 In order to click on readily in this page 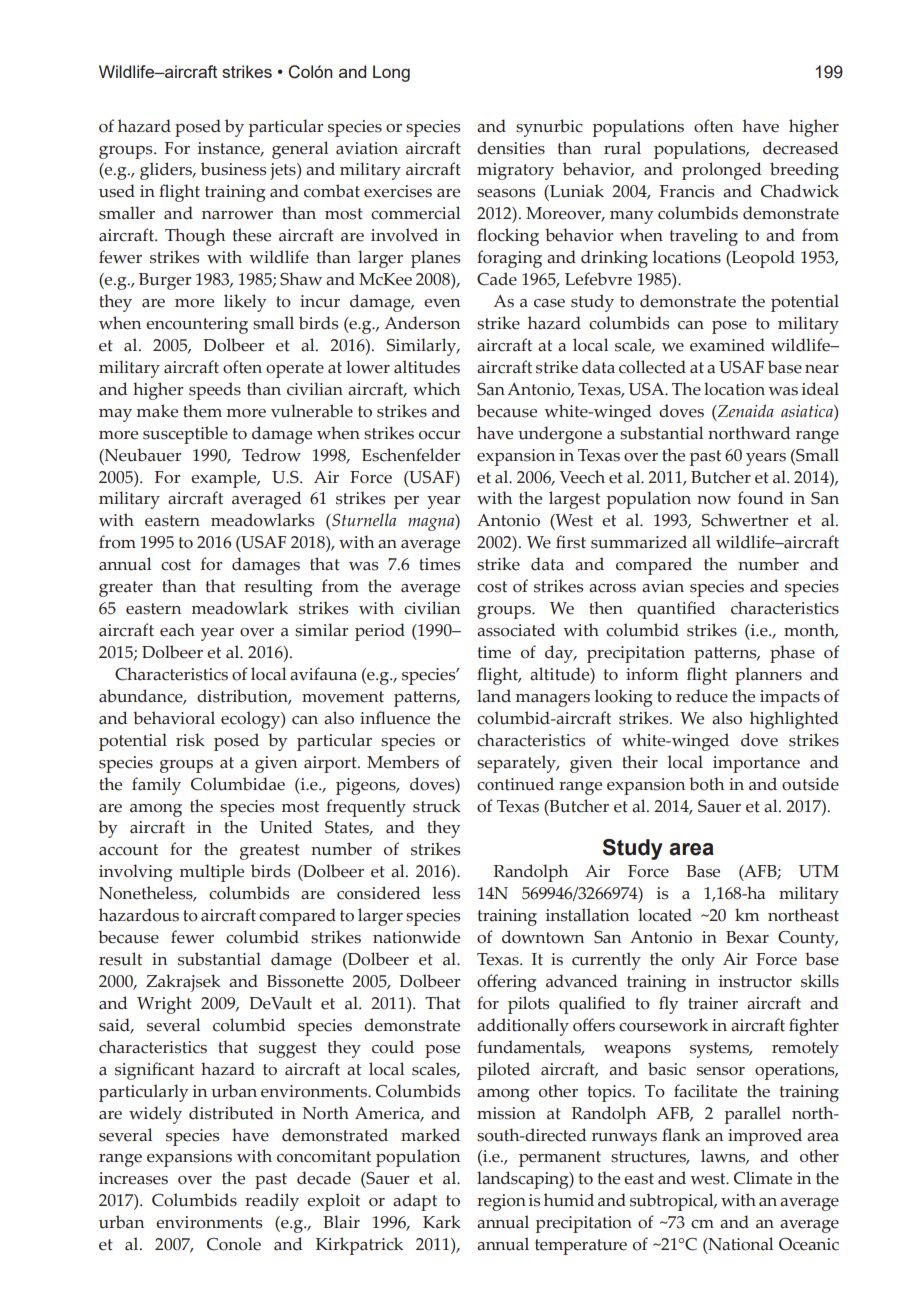, I will do `click(272, 1202)`.
